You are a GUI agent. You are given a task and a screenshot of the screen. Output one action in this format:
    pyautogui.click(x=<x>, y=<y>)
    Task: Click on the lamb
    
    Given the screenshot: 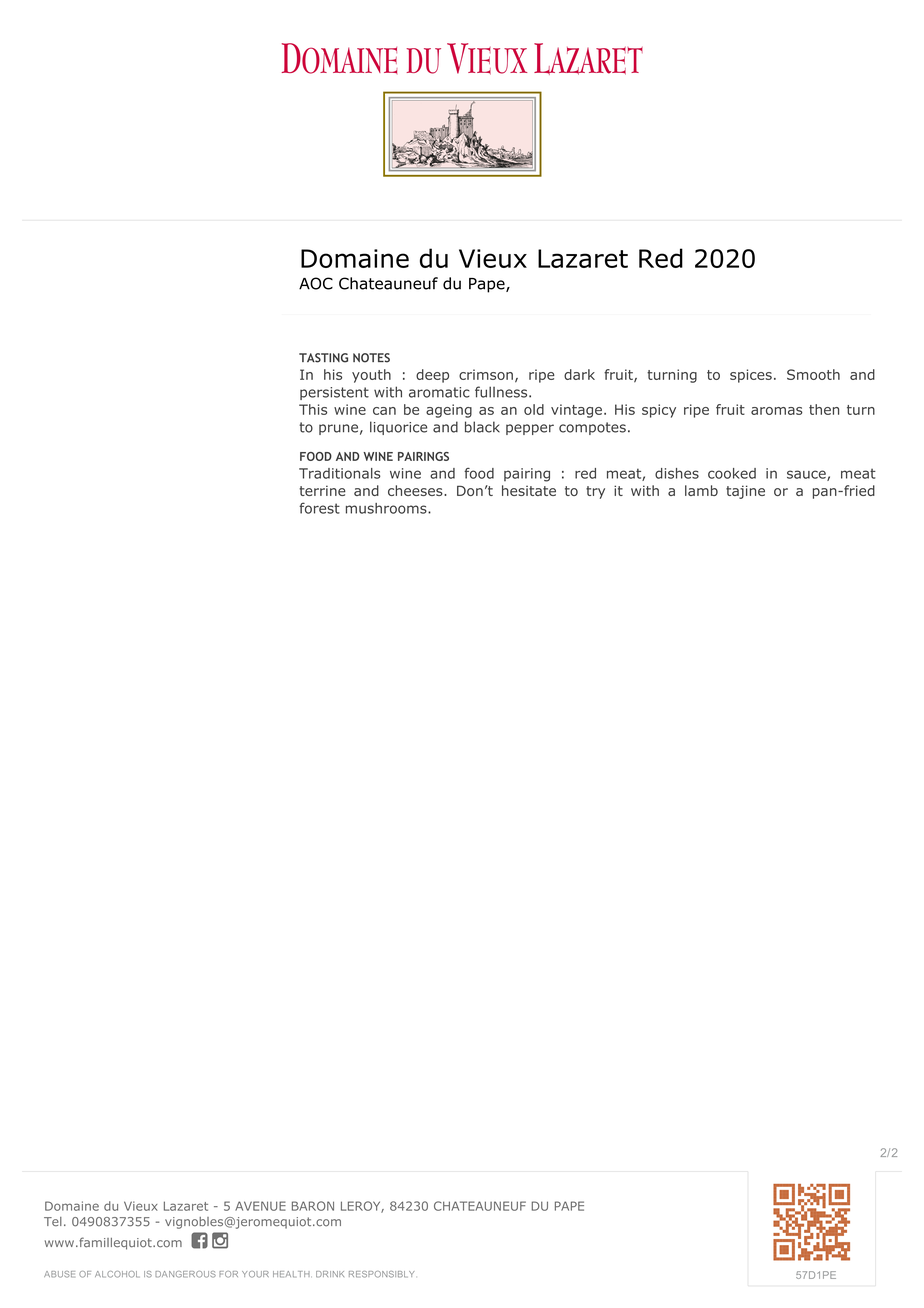 What is the action you would take?
    pyautogui.click(x=701, y=490)
